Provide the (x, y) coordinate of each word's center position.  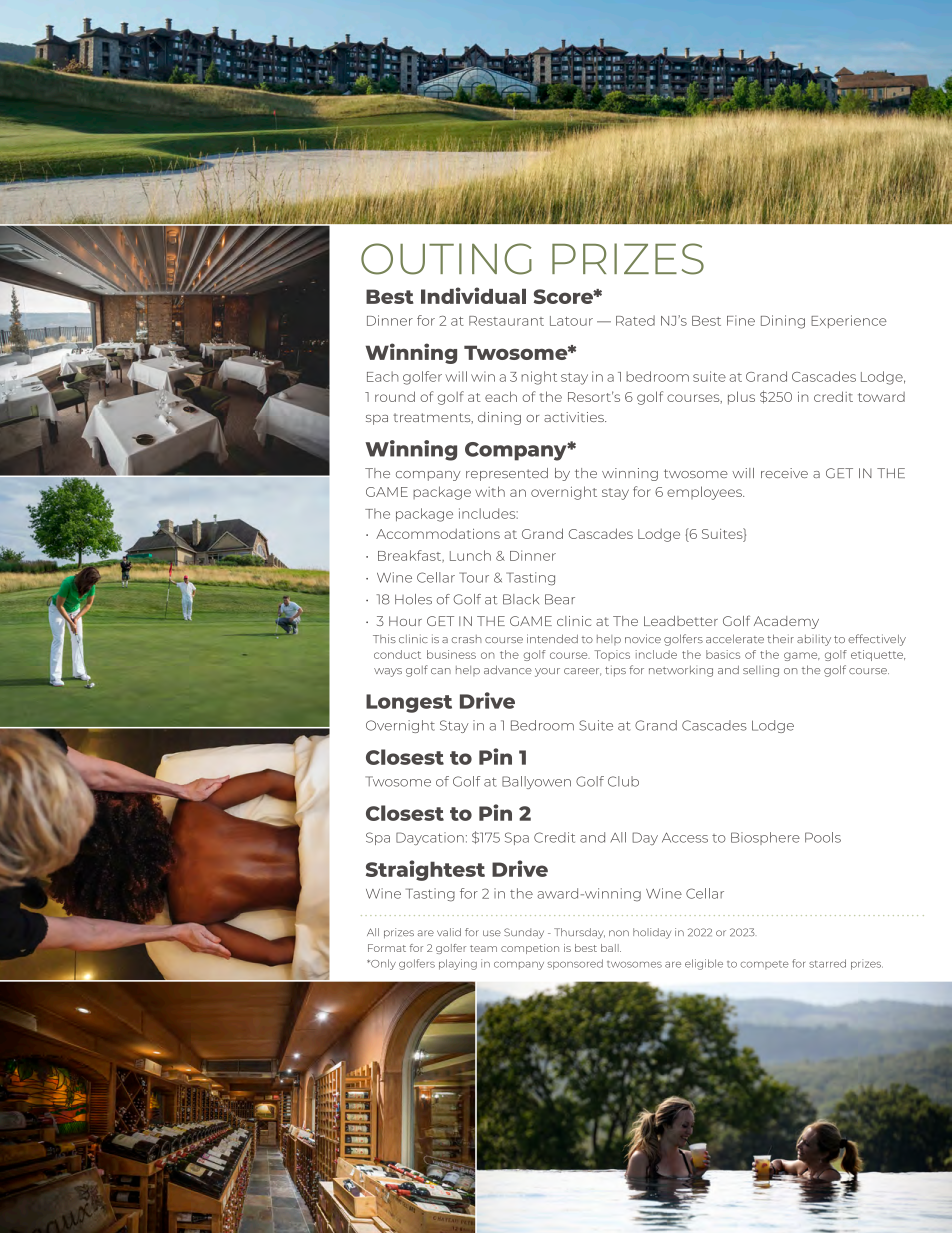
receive (784, 473)
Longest (409, 703)
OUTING (446, 259)
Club (623, 781)
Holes (413, 599)
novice (643, 638)
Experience (849, 321)
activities (575, 417)
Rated (635, 320)
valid (449, 932)
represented (507, 474)
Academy (786, 622)
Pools (823, 837)
